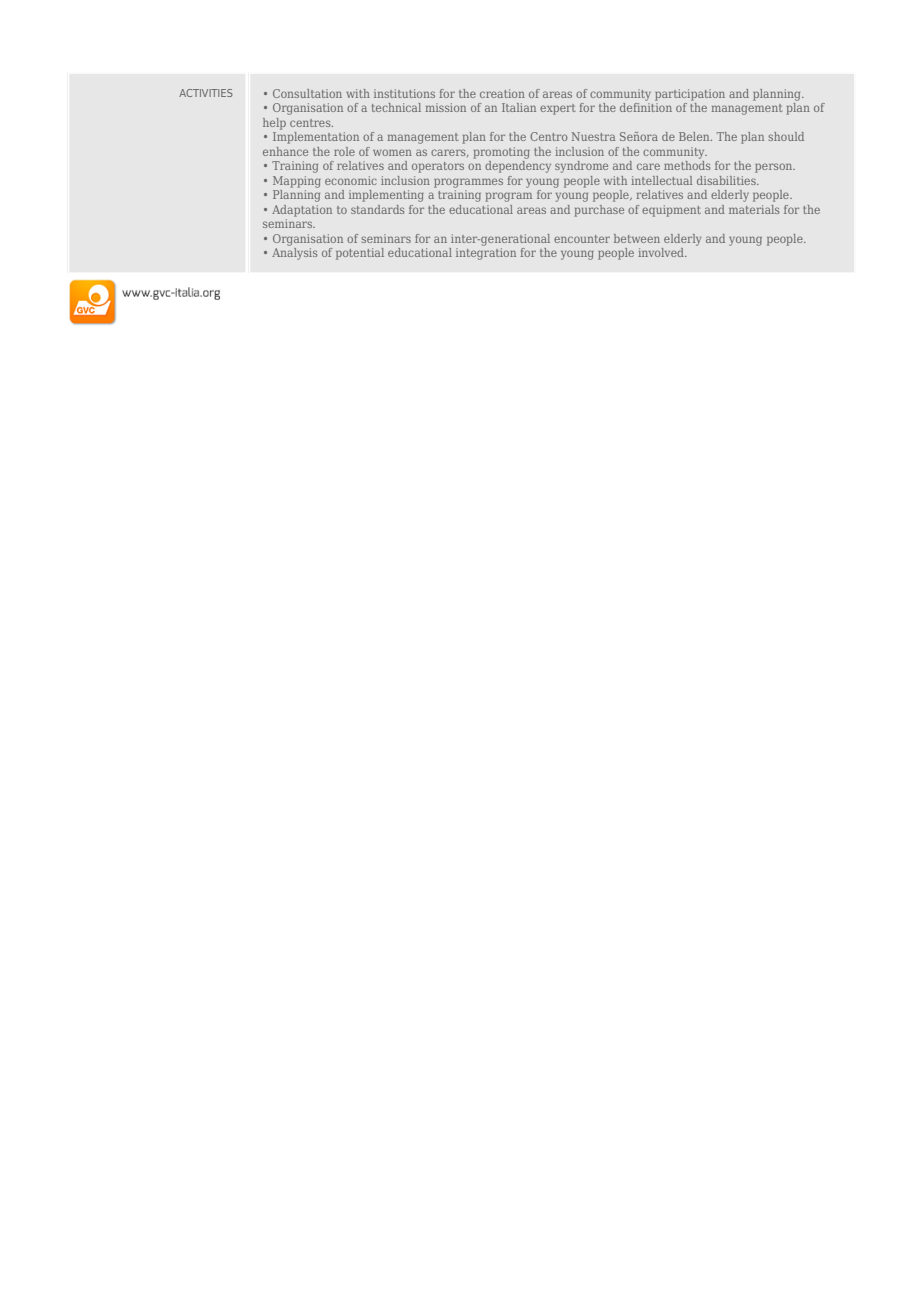 The width and height of the screenshot is (924, 1308). I want to click on Mapping, so click(297, 182).
